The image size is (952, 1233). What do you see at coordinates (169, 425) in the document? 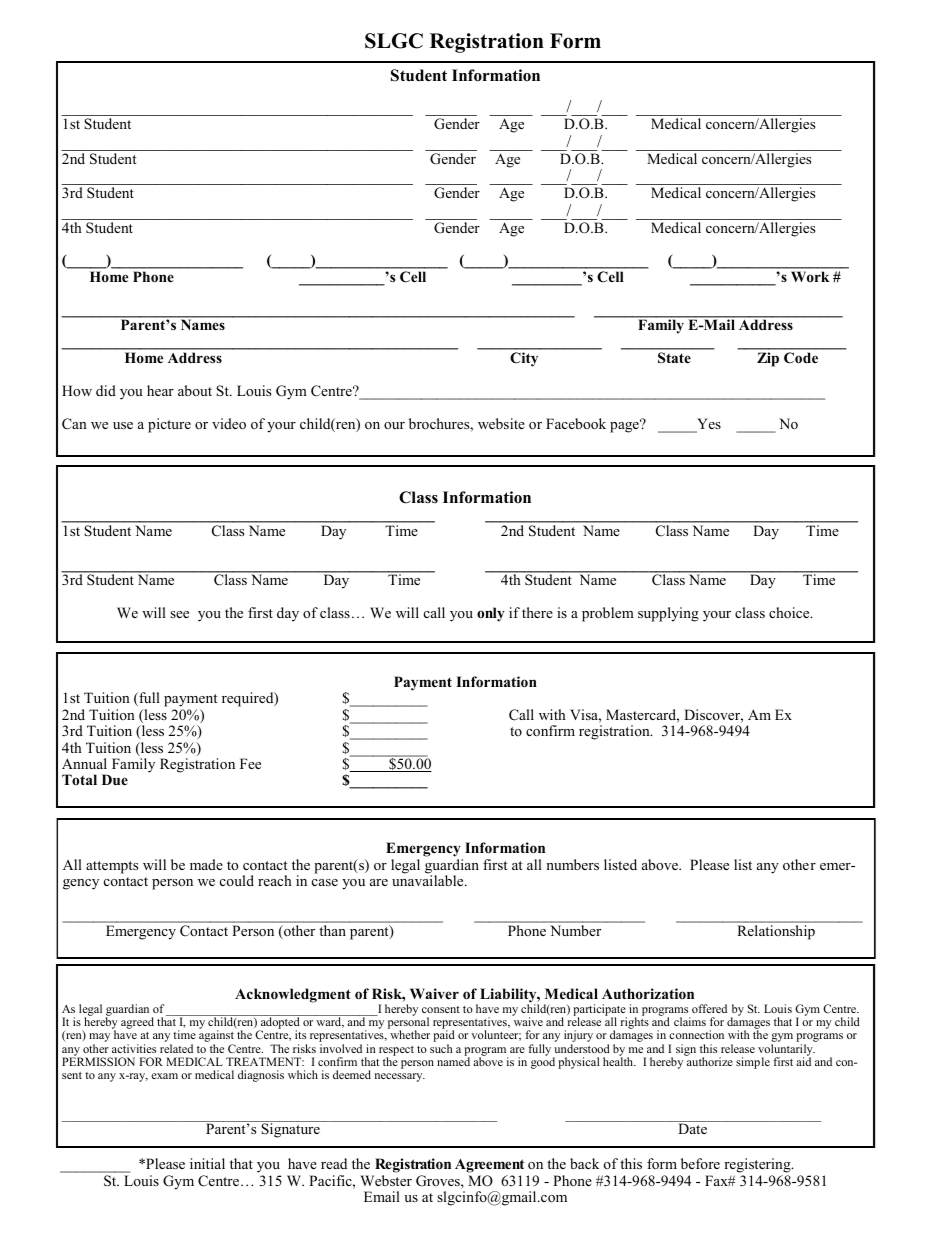
I see `picture` at bounding box center [169, 425].
